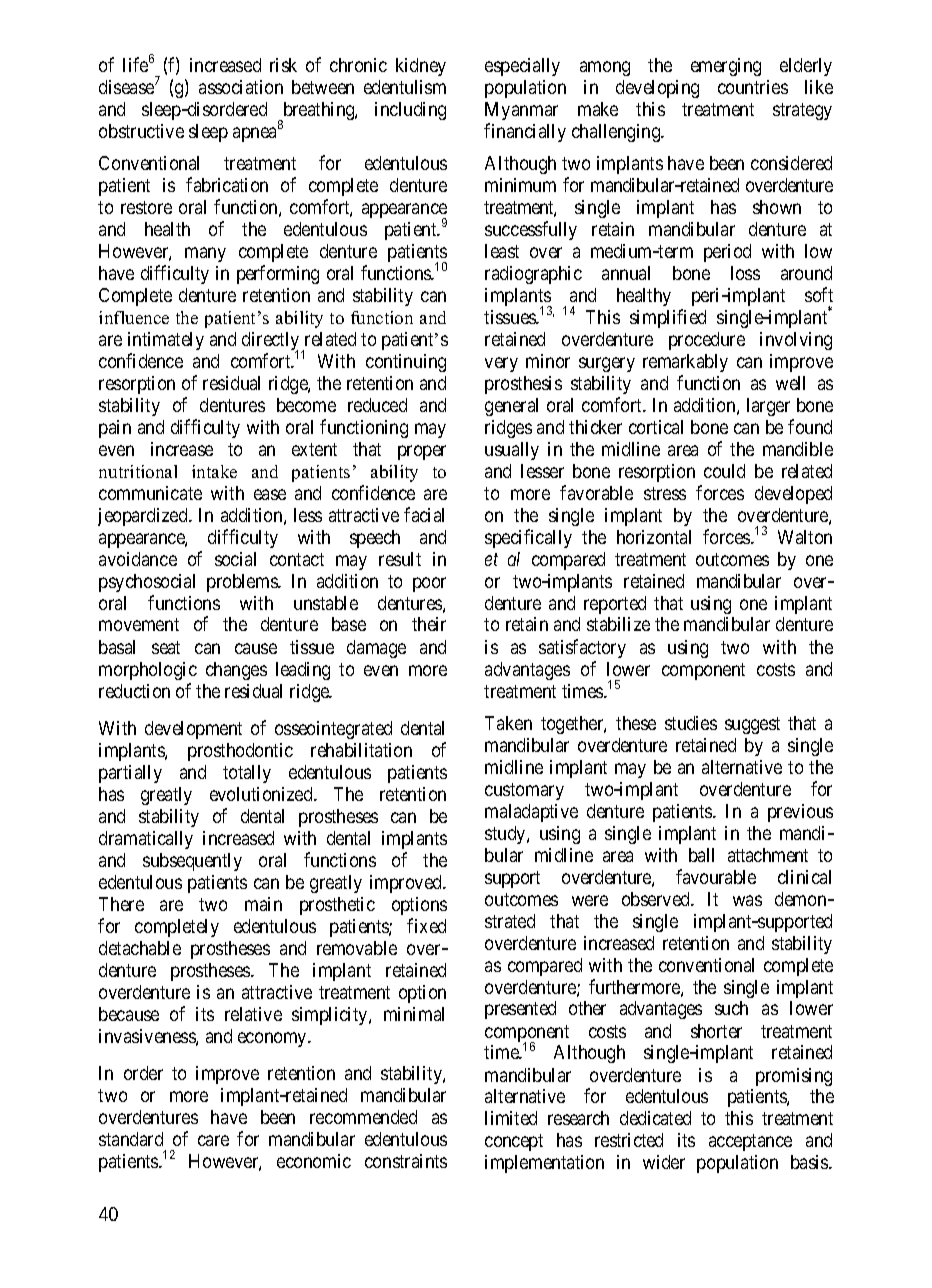 The image size is (932, 1288). What do you see at coordinates (511, 1118) in the page?
I see `limited` at bounding box center [511, 1118].
